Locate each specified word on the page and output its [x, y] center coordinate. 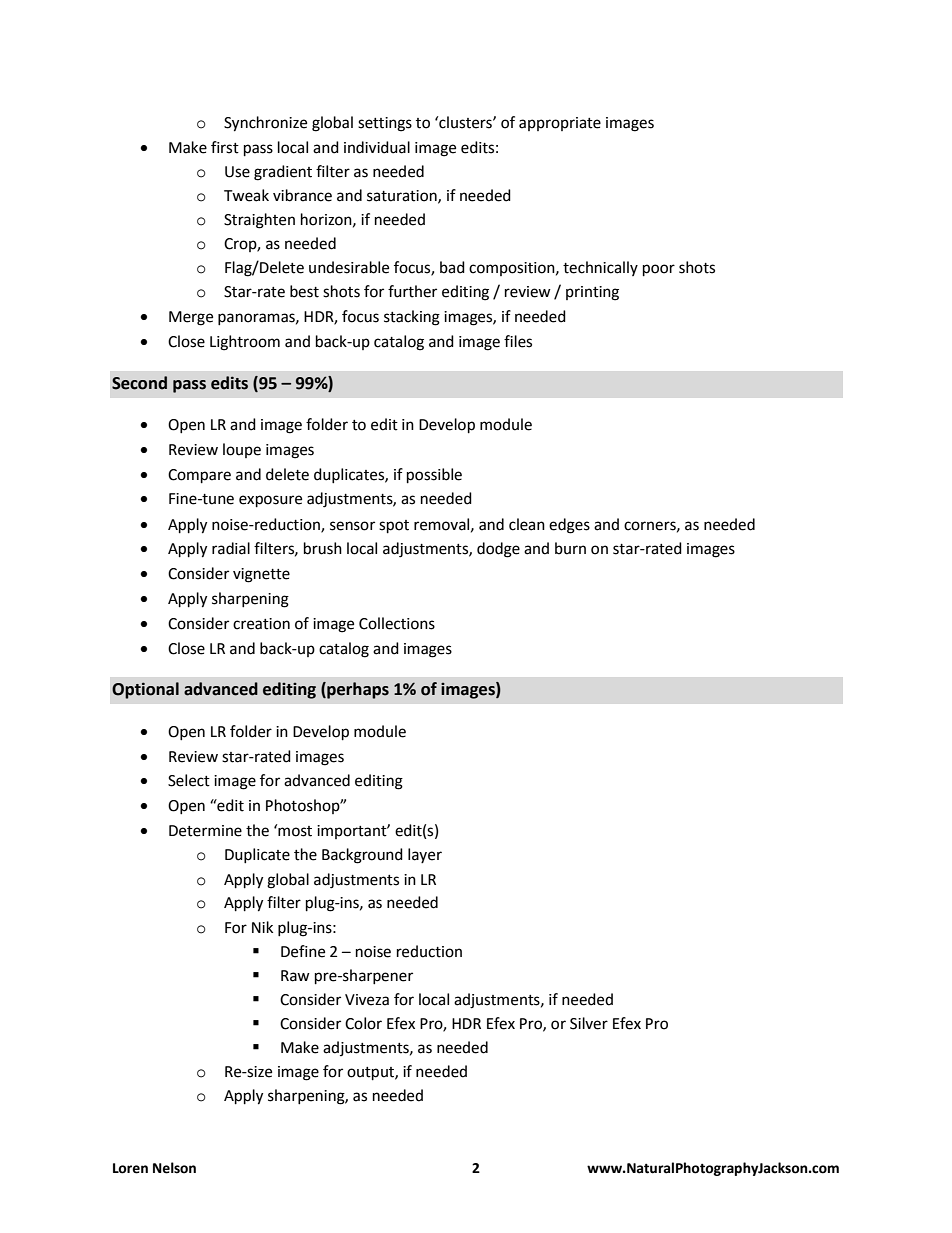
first [225, 147]
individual [377, 147]
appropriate [560, 124]
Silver [589, 1023]
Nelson [174, 1168]
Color [363, 1023]
